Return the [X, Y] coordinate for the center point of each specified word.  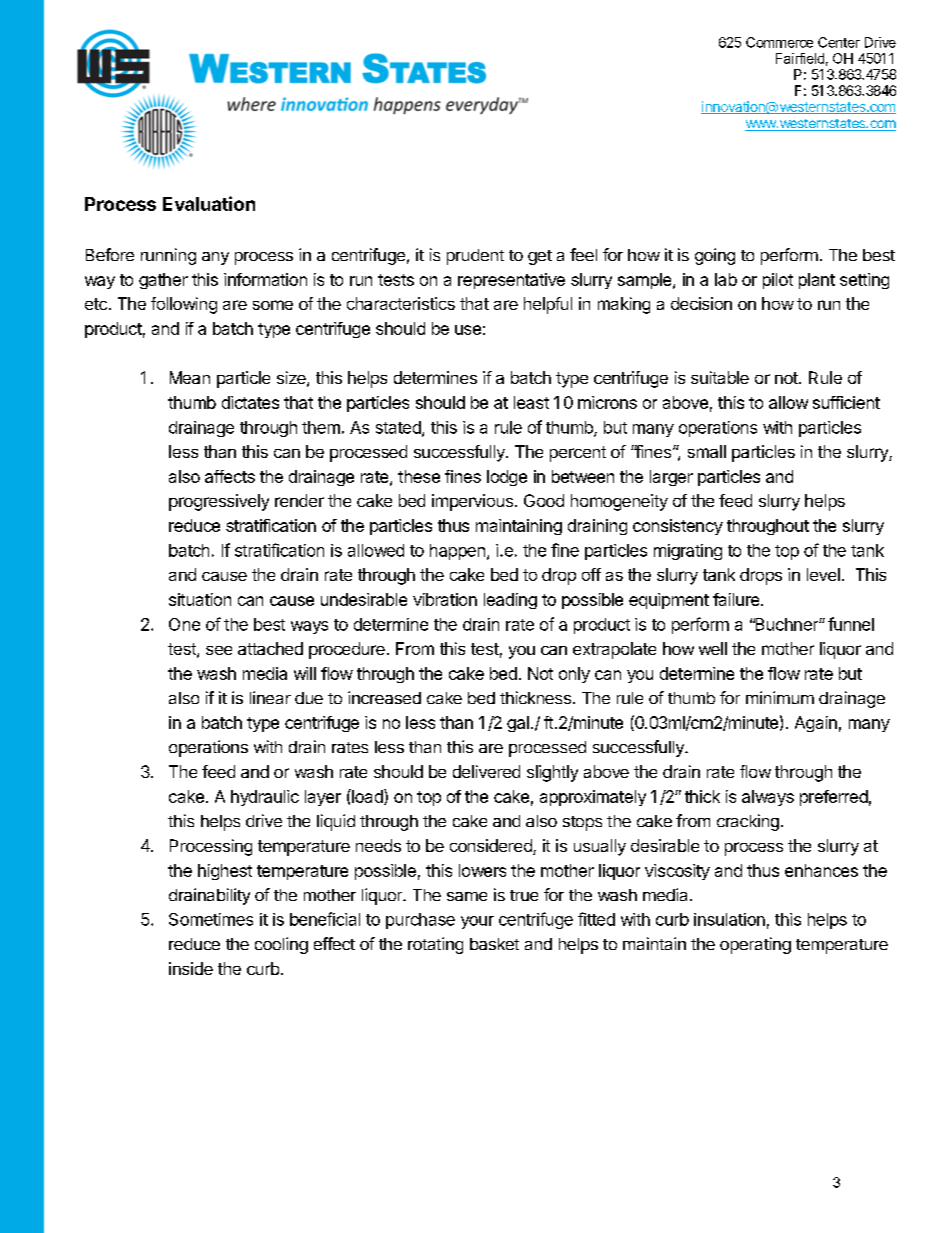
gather [163, 281]
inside [191, 968]
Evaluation [209, 203]
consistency [678, 527]
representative [511, 281]
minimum [780, 697]
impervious [472, 502]
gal [518, 724]
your [477, 922]
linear [270, 697]
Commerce [779, 42]
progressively [219, 502]
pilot [778, 281]
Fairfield [800, 58]
